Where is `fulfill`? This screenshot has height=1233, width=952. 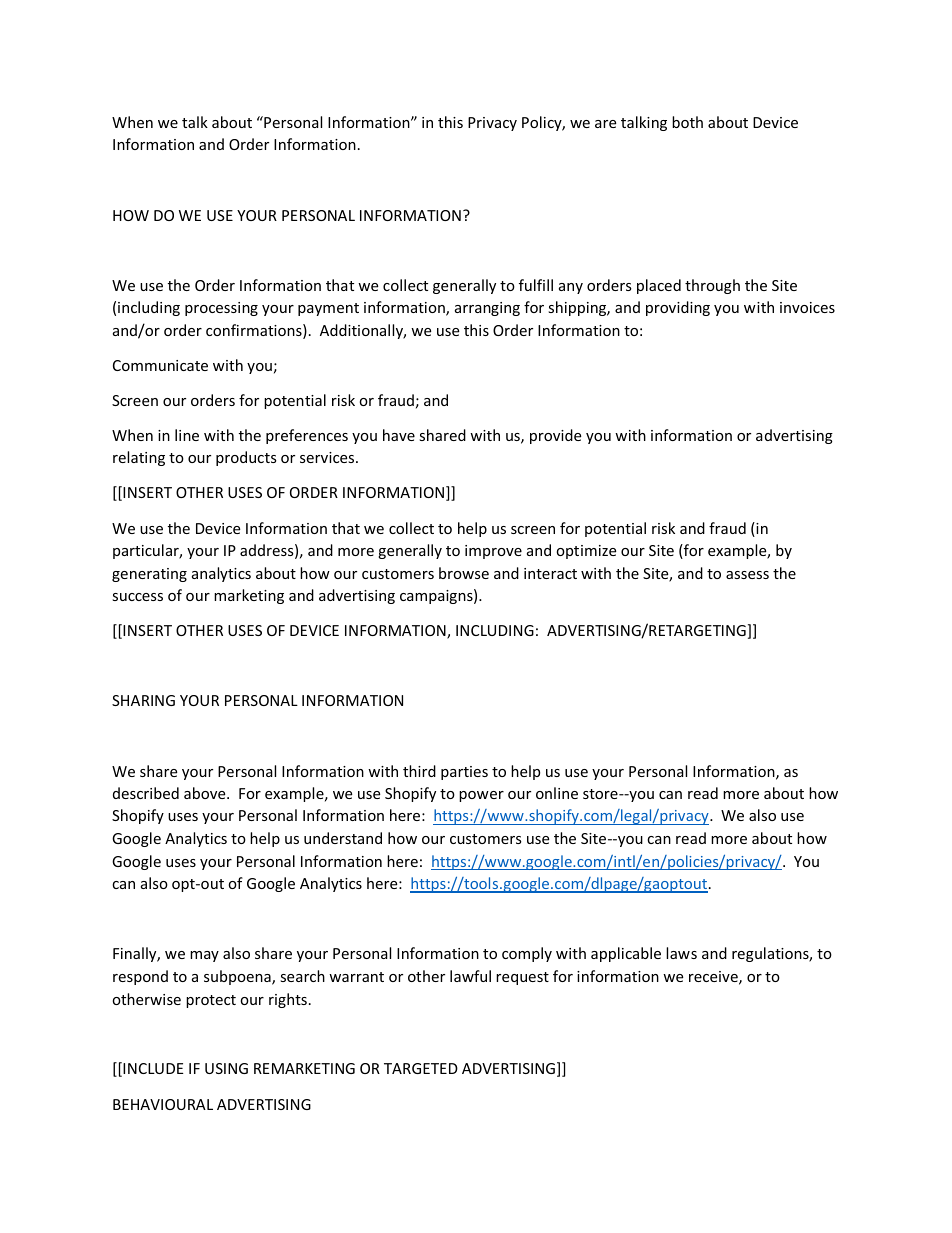 fulfill is located at coordinates (536, 285).
